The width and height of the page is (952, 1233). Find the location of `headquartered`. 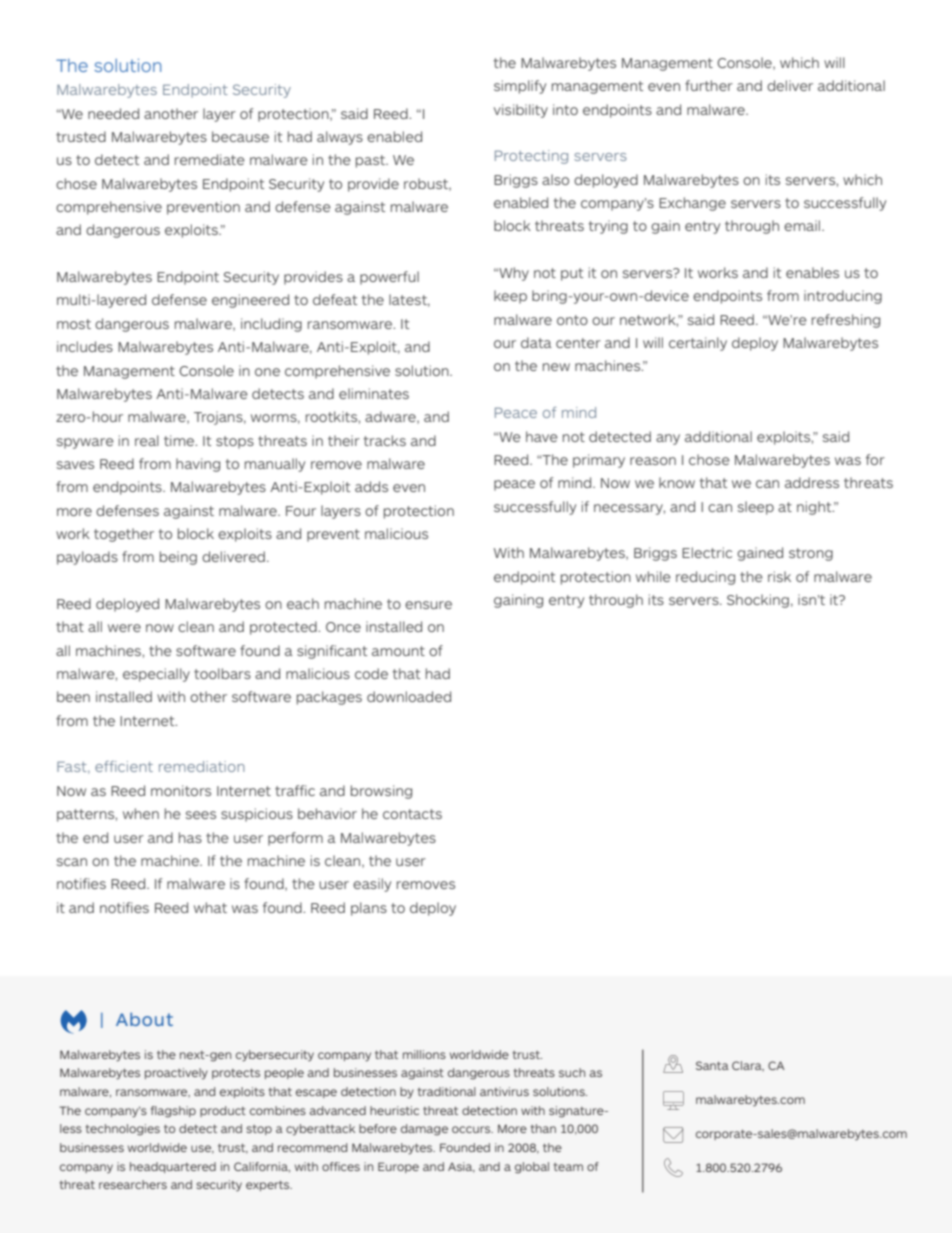

headquartered is located at coordinates (173, 1167).
